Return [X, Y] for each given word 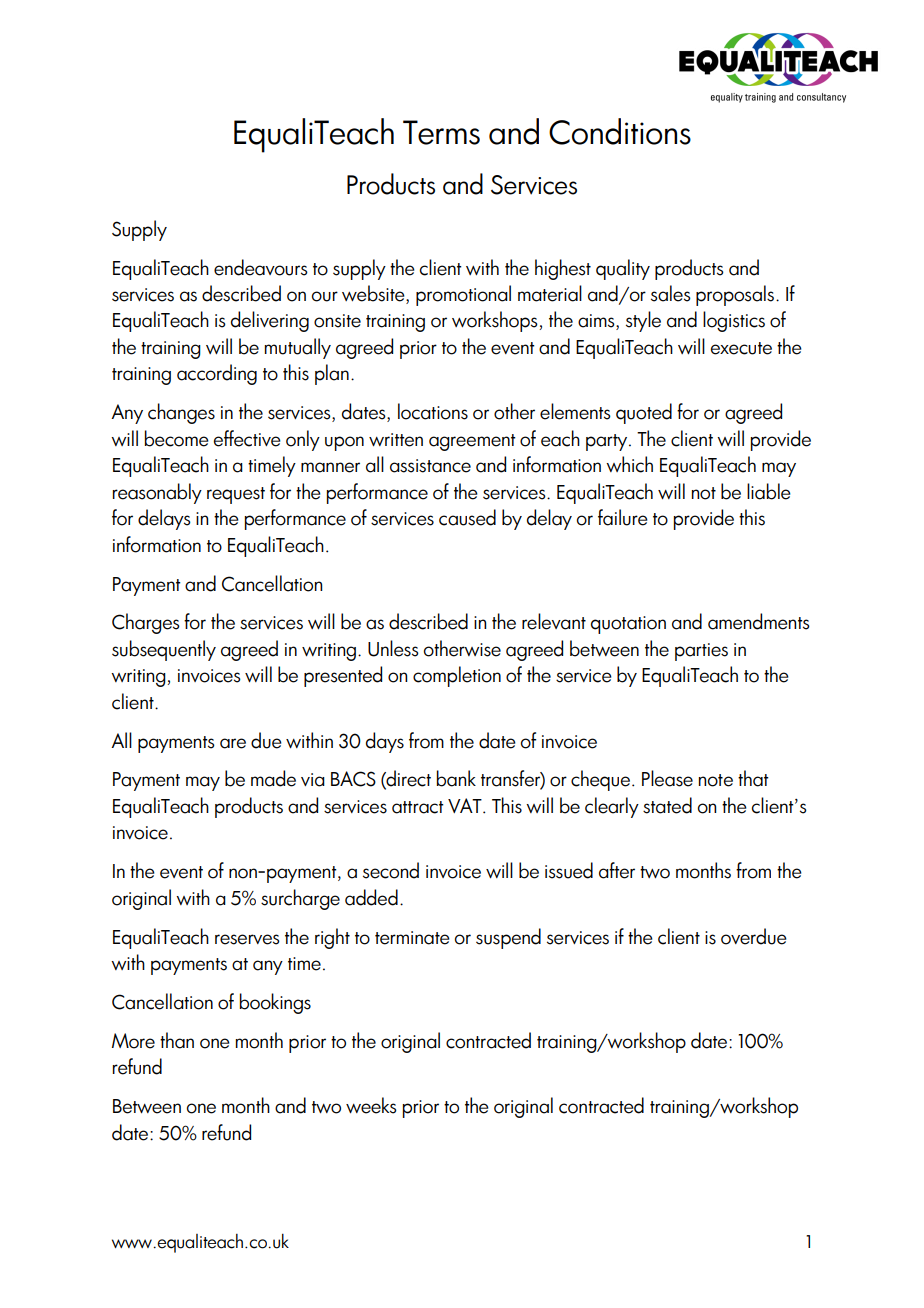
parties [701, 652]
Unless [393, 648]
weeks [371, 1105]
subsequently [164, 650]
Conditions [620, 131]
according [217, 374]
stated [667, 805]
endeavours [261, 267]
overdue [754, 936]
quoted [644, 413]
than [177, 1040]
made [273, 778]
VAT [466, 805]
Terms [441, 132]
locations [433, 411]
